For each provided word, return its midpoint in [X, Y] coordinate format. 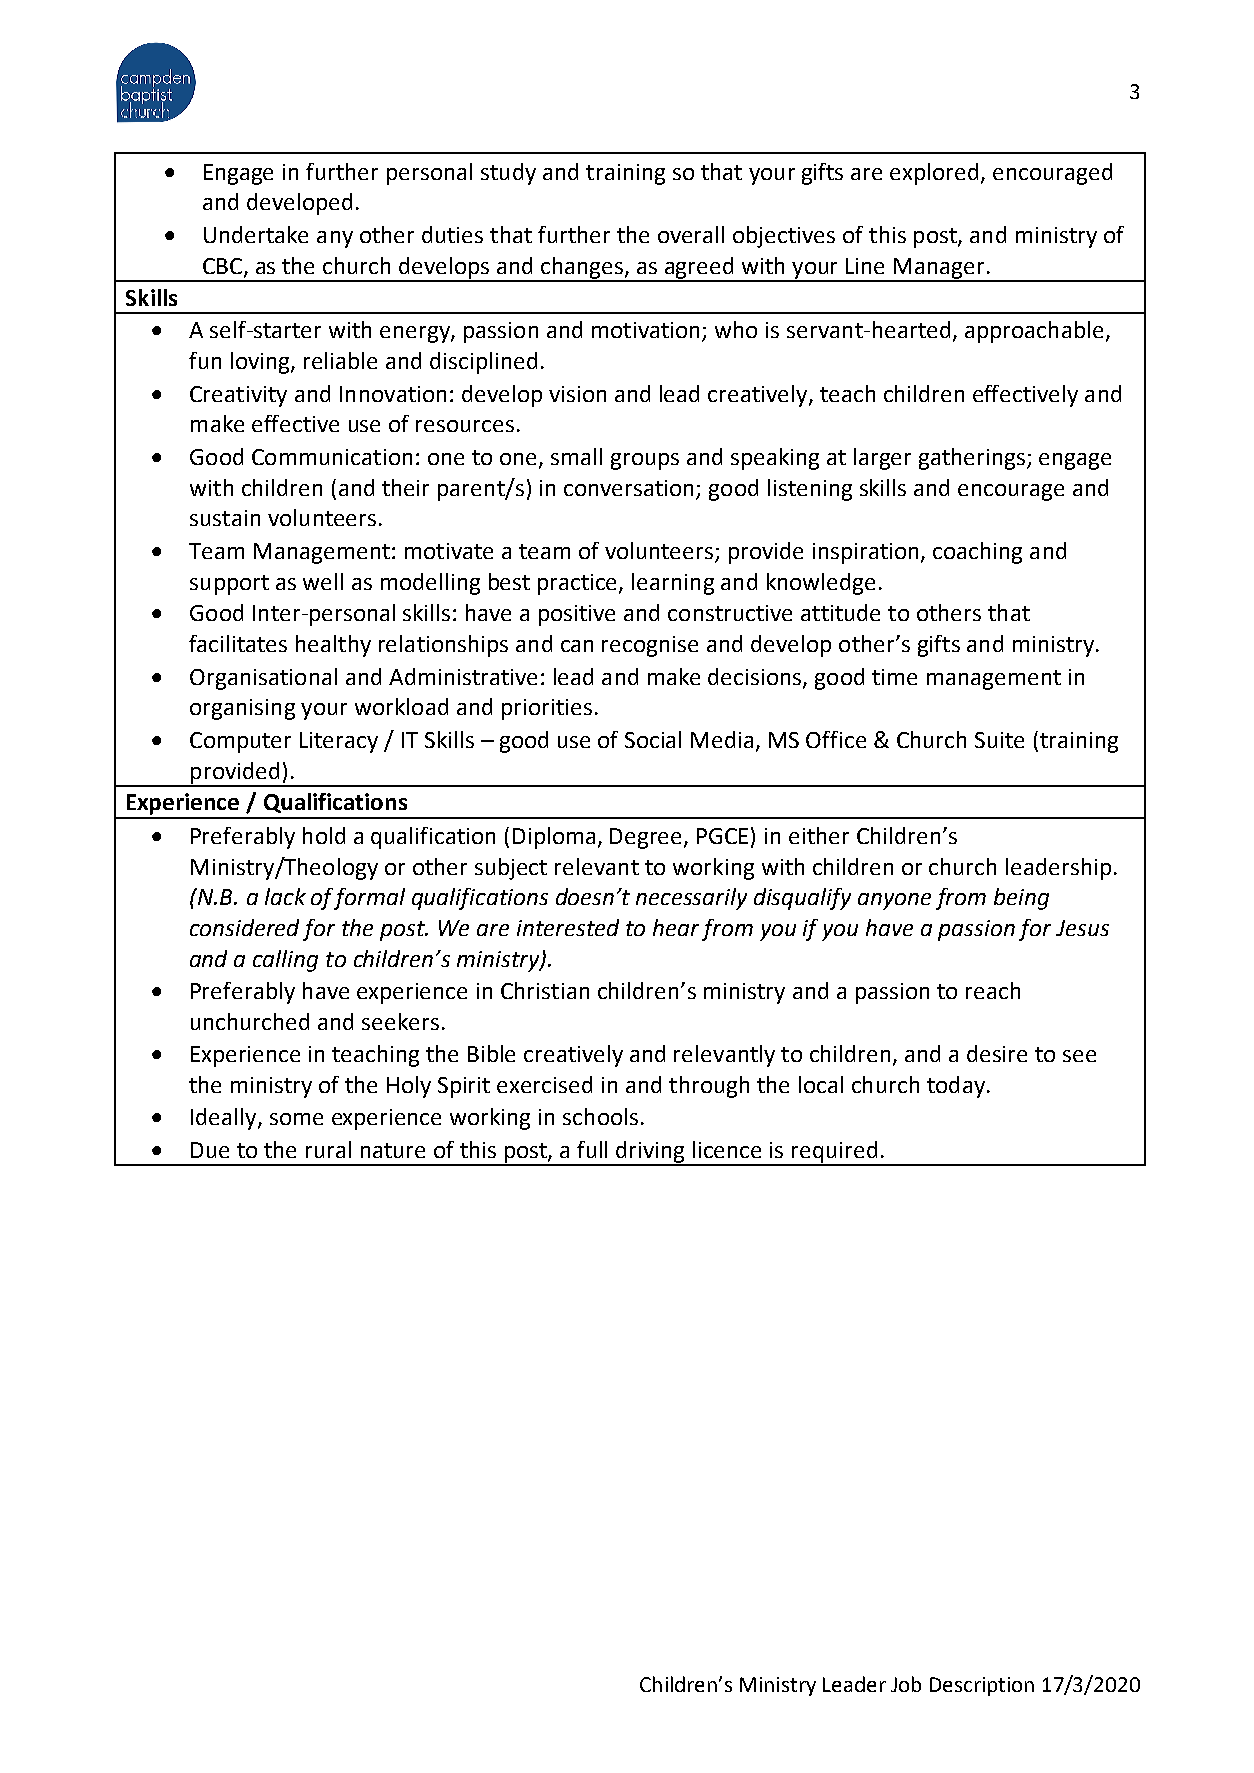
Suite [999, 740]
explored [934, 174]
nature [393, 1150]
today [956, 1087]
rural [328, 1149]
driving [651, 1153]
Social [653, 739]
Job [906, 1684]
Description [982, 1686]
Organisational [263, 679]
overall [691, 234]
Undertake [256, 234]
